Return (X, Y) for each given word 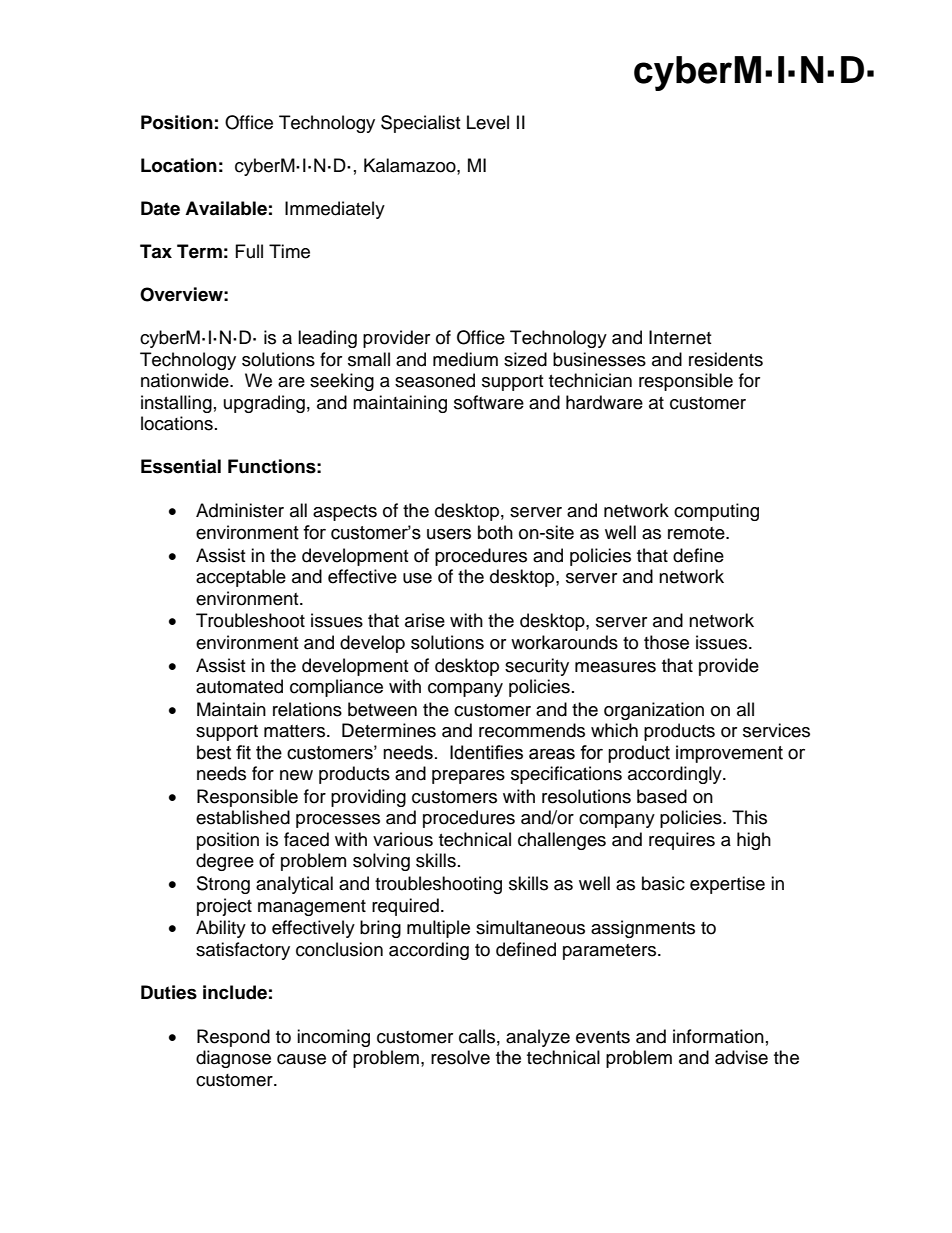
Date (160, 208)
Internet (680, 337)
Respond (233, 1038)
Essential (181, 466)
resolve (460, 1057)
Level (488, 122)
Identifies (486, 752)
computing (716, 512)
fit (243, 752)
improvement (729, 754)
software (489, 402)
